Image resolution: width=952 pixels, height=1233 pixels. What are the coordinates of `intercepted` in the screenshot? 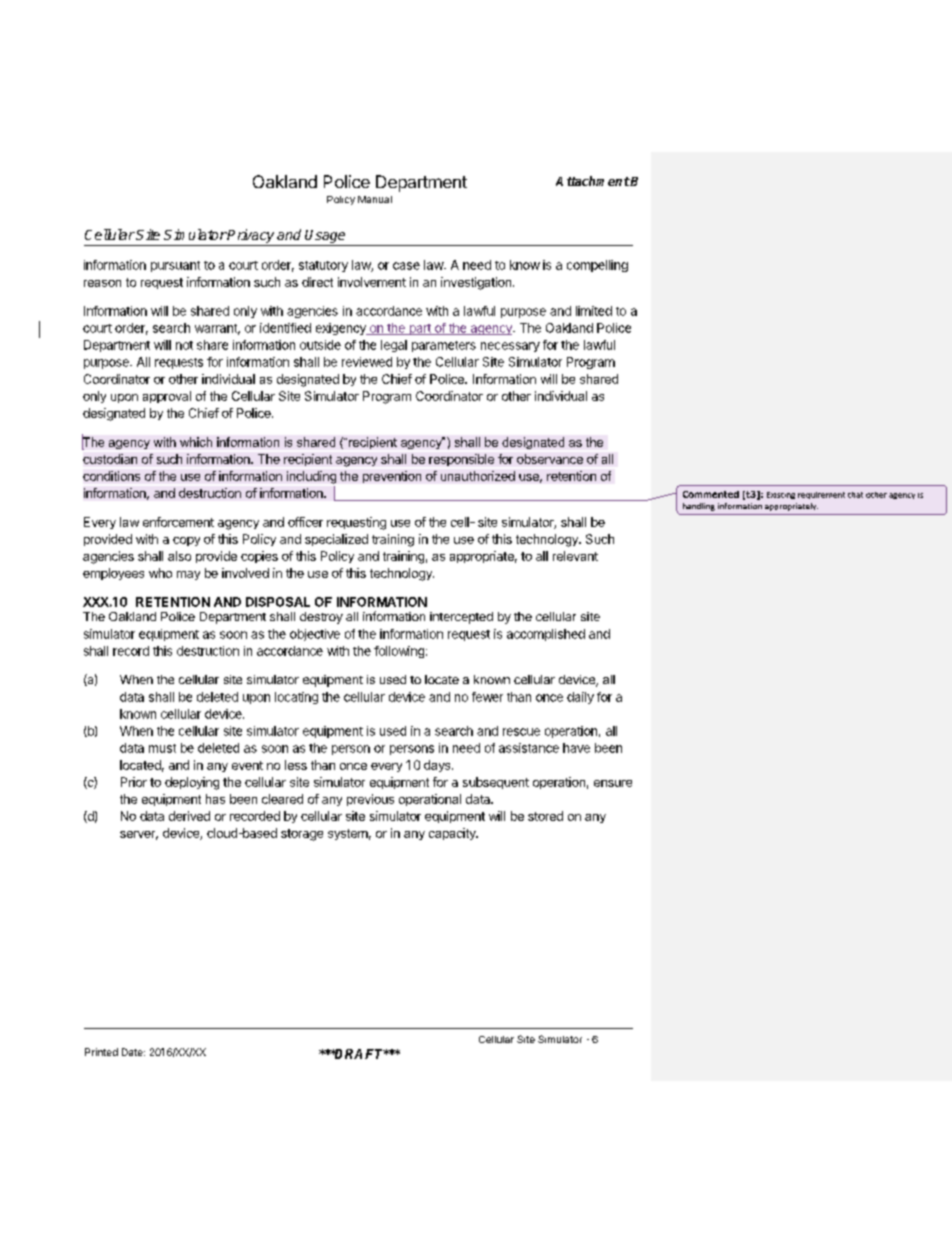 It's located at (461, 618).
